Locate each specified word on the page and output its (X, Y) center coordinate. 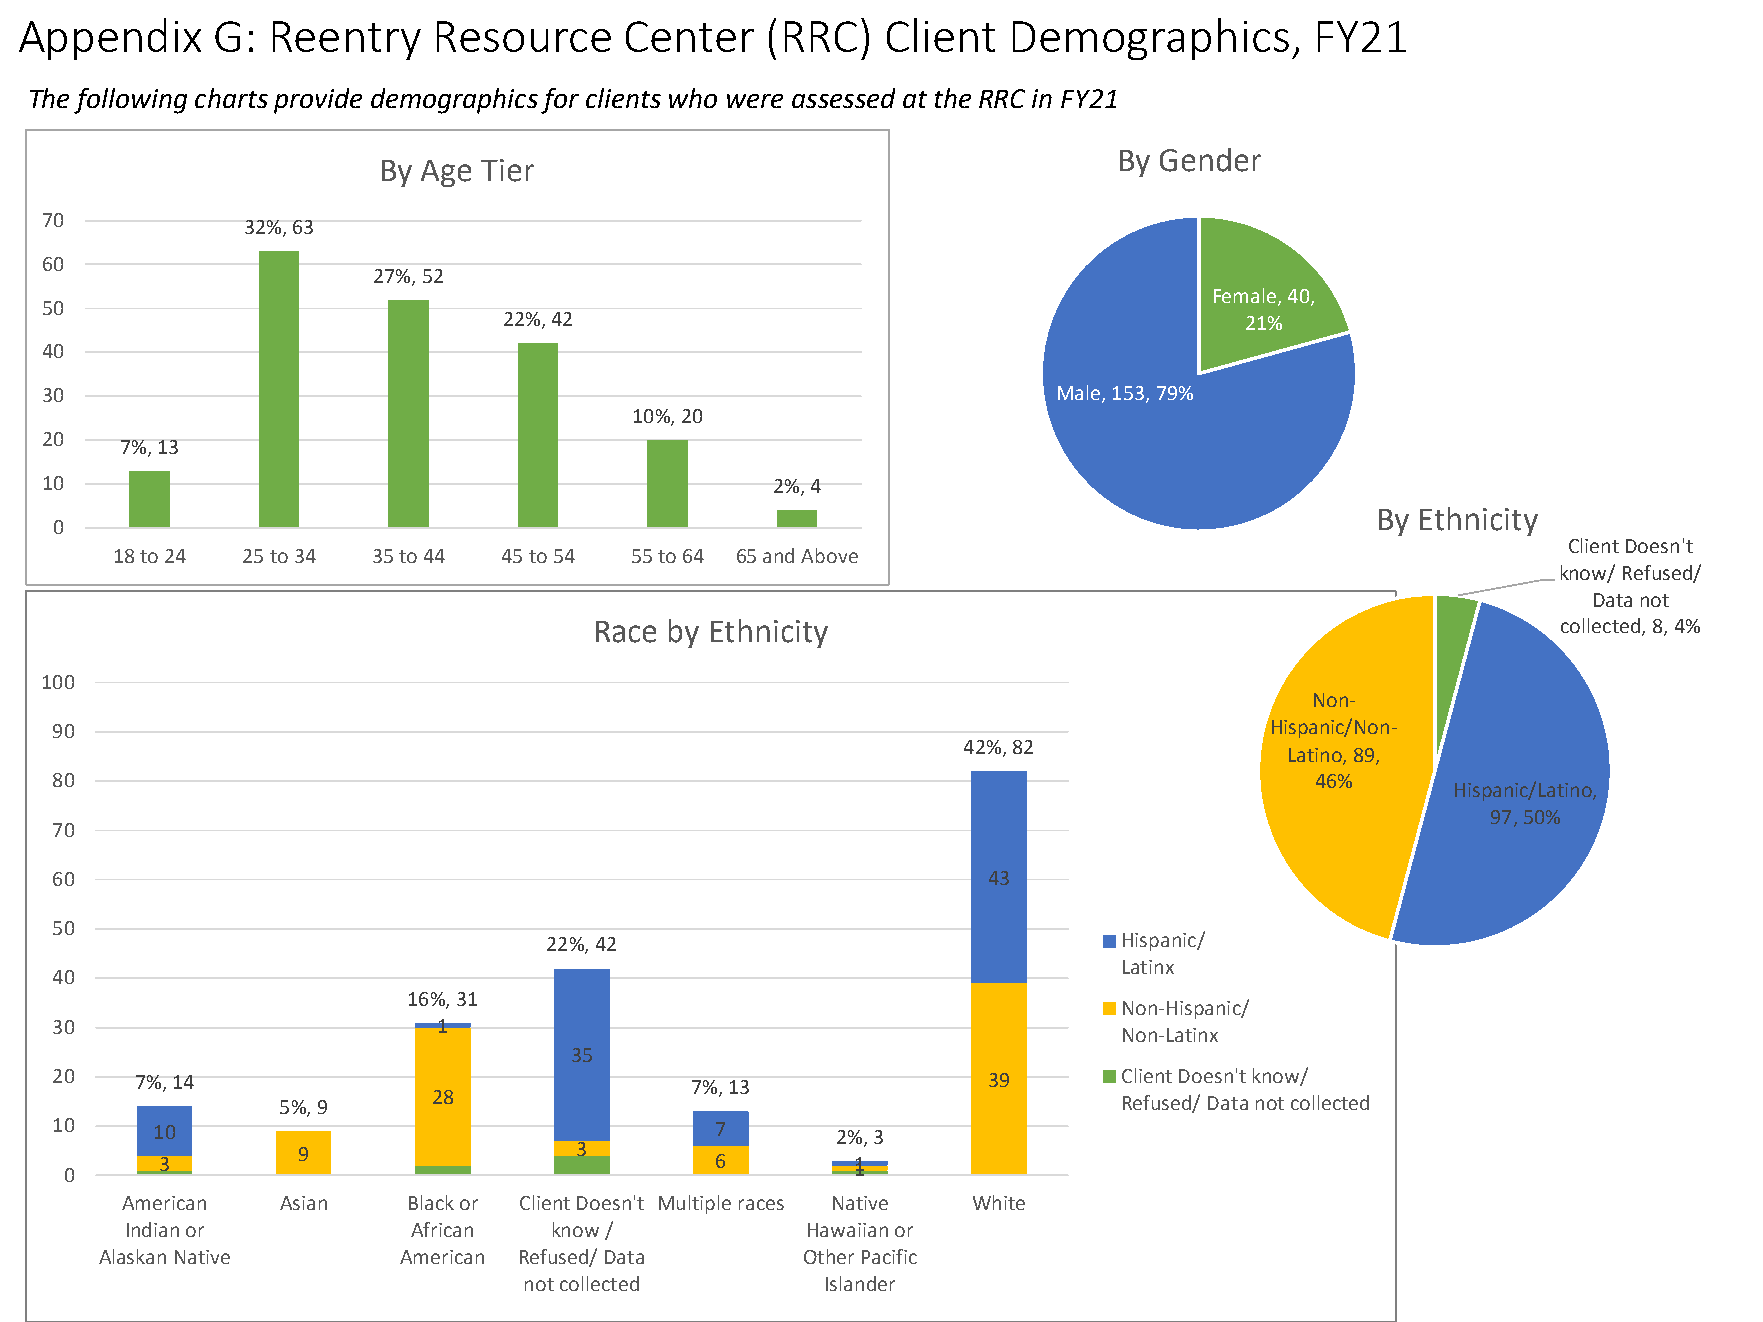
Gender (1210, 160)
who (693, 98)
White (999, 1202)
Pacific (889, 1256)
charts (231, 98)
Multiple (695, 1204)
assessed (843, 98)
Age (446, 173)
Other (829, 1256)
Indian (153, 1229)
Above (829, 555)
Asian (303, 1203)
